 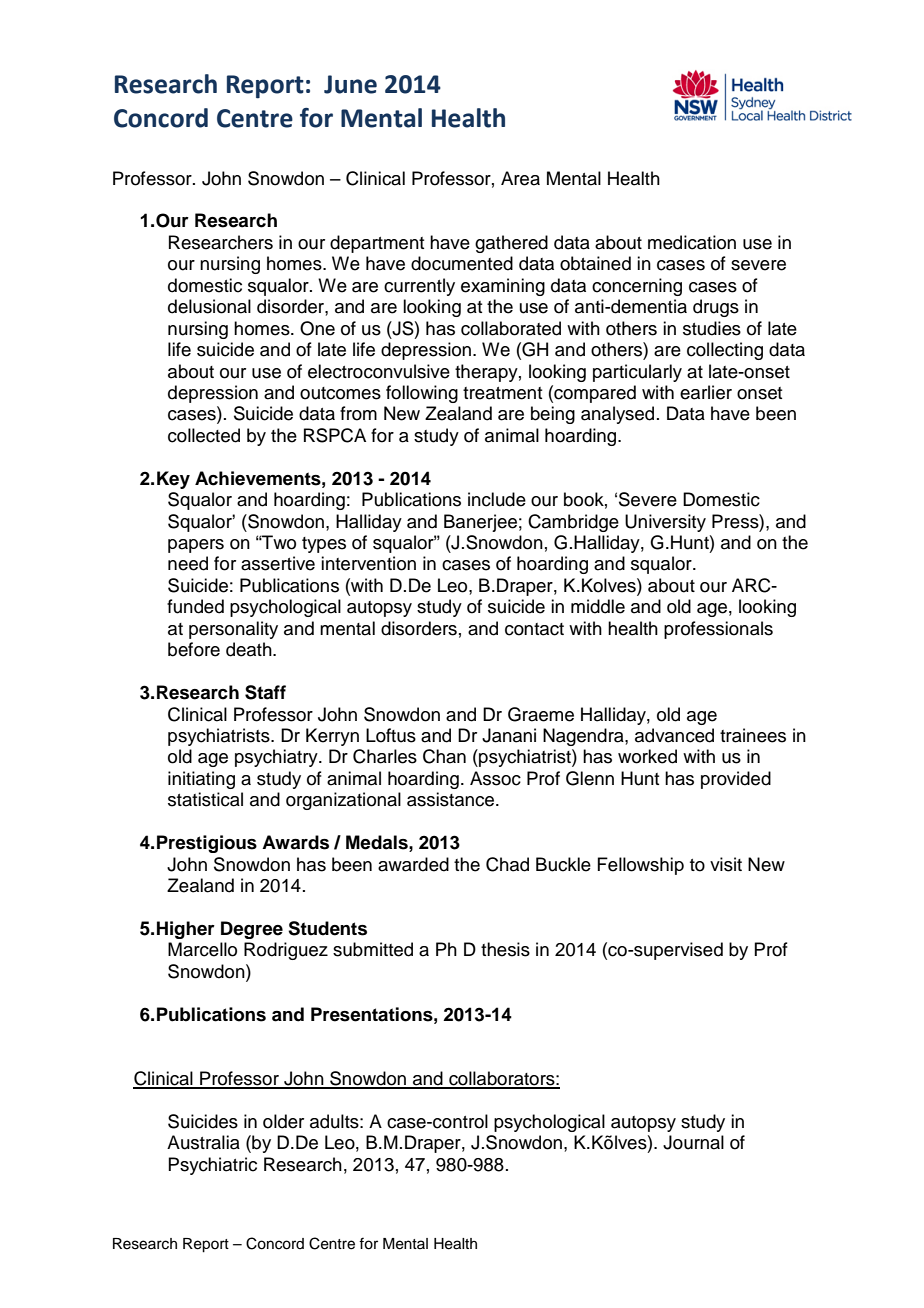 I want to click on treatment, so click(x=502, y=393).
